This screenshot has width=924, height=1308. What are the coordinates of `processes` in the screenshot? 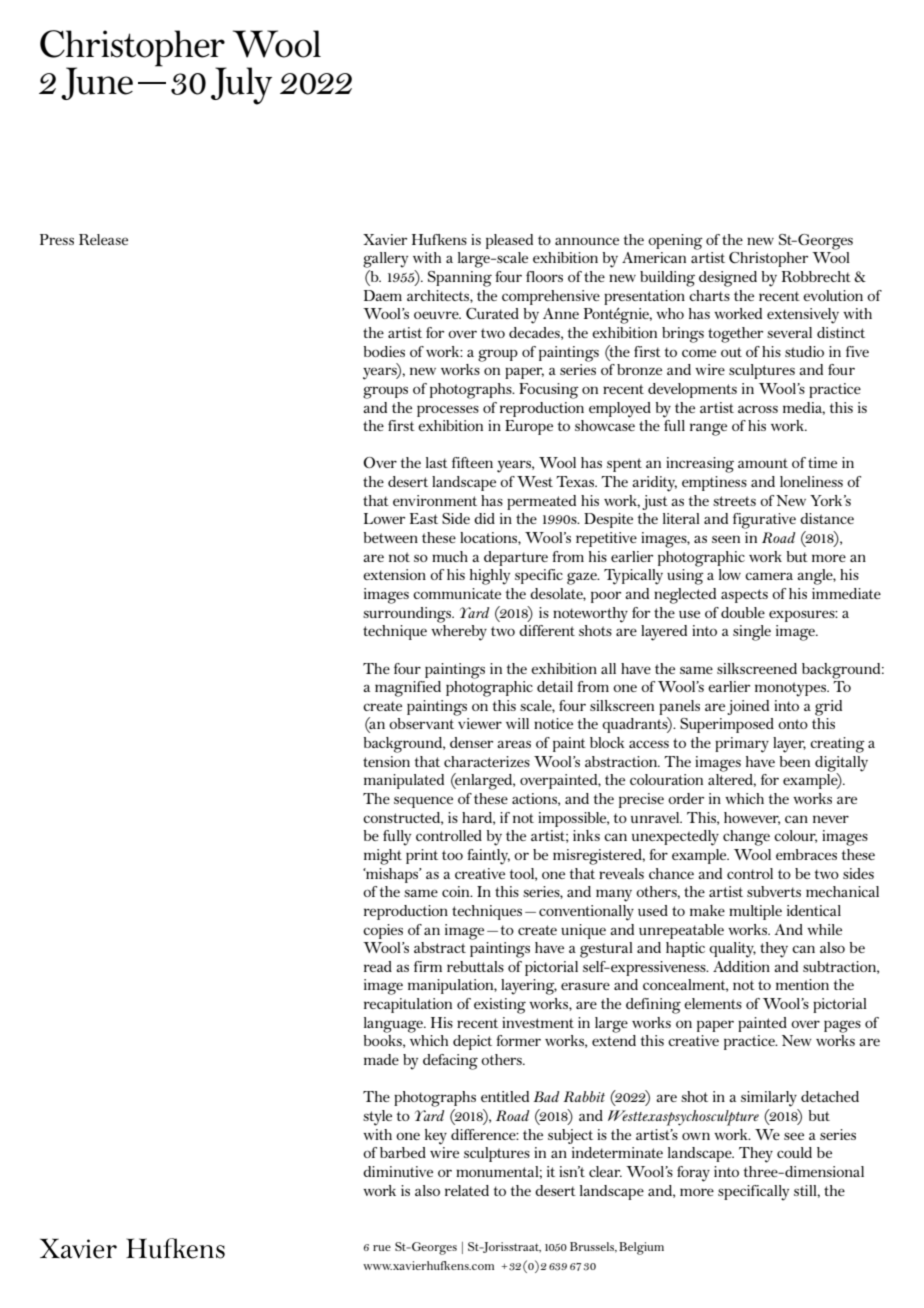 It's located at (448, 411).
